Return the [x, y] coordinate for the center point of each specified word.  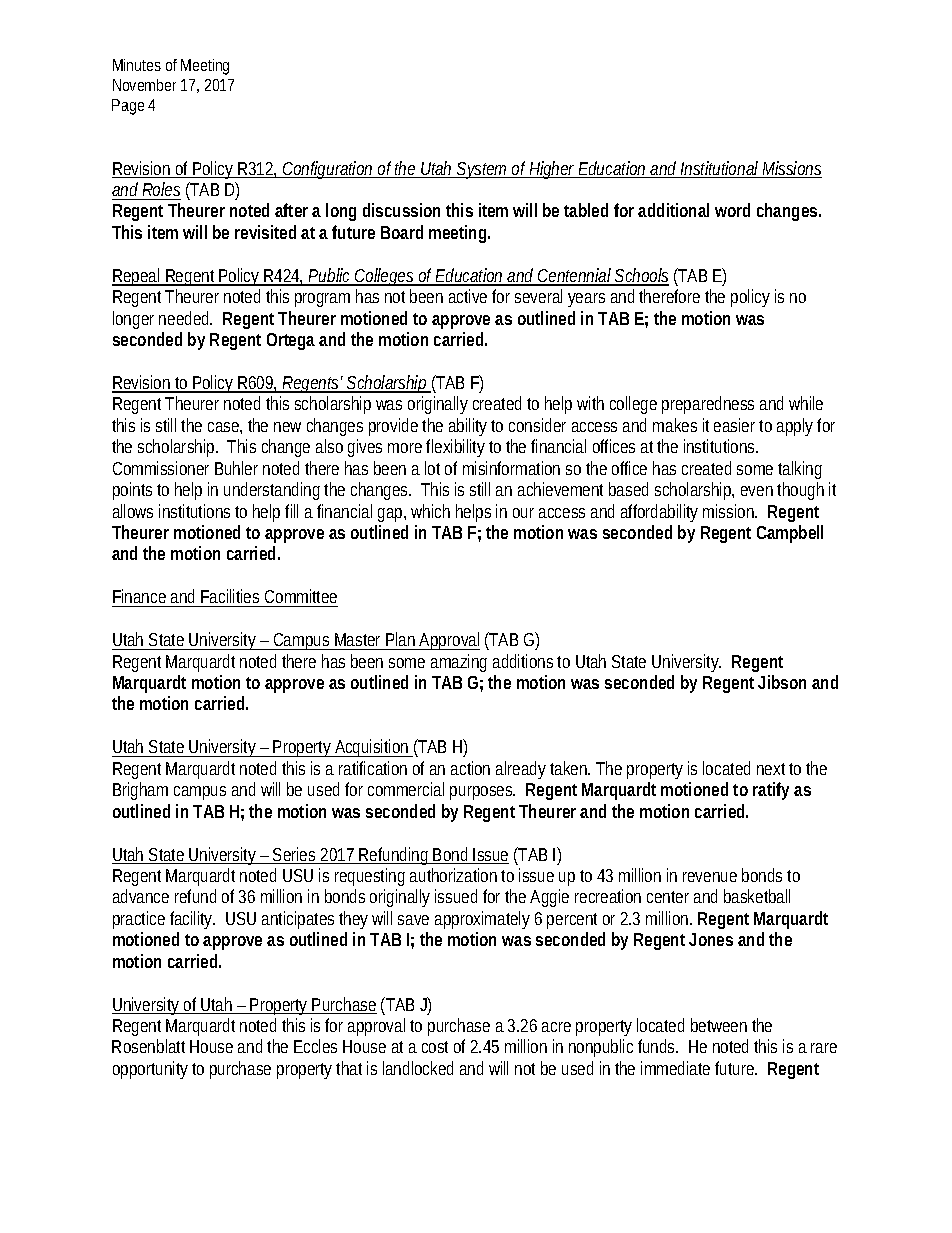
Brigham [140, 791]
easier [737, 425]
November [144, 85]
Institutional [719, 169]
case [225, 428]
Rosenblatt [148, 1046]
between [719, 1025]
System [483, 170]
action [470, 768]
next [771, 769]
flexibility [455, 448]
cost [435, 1047]
